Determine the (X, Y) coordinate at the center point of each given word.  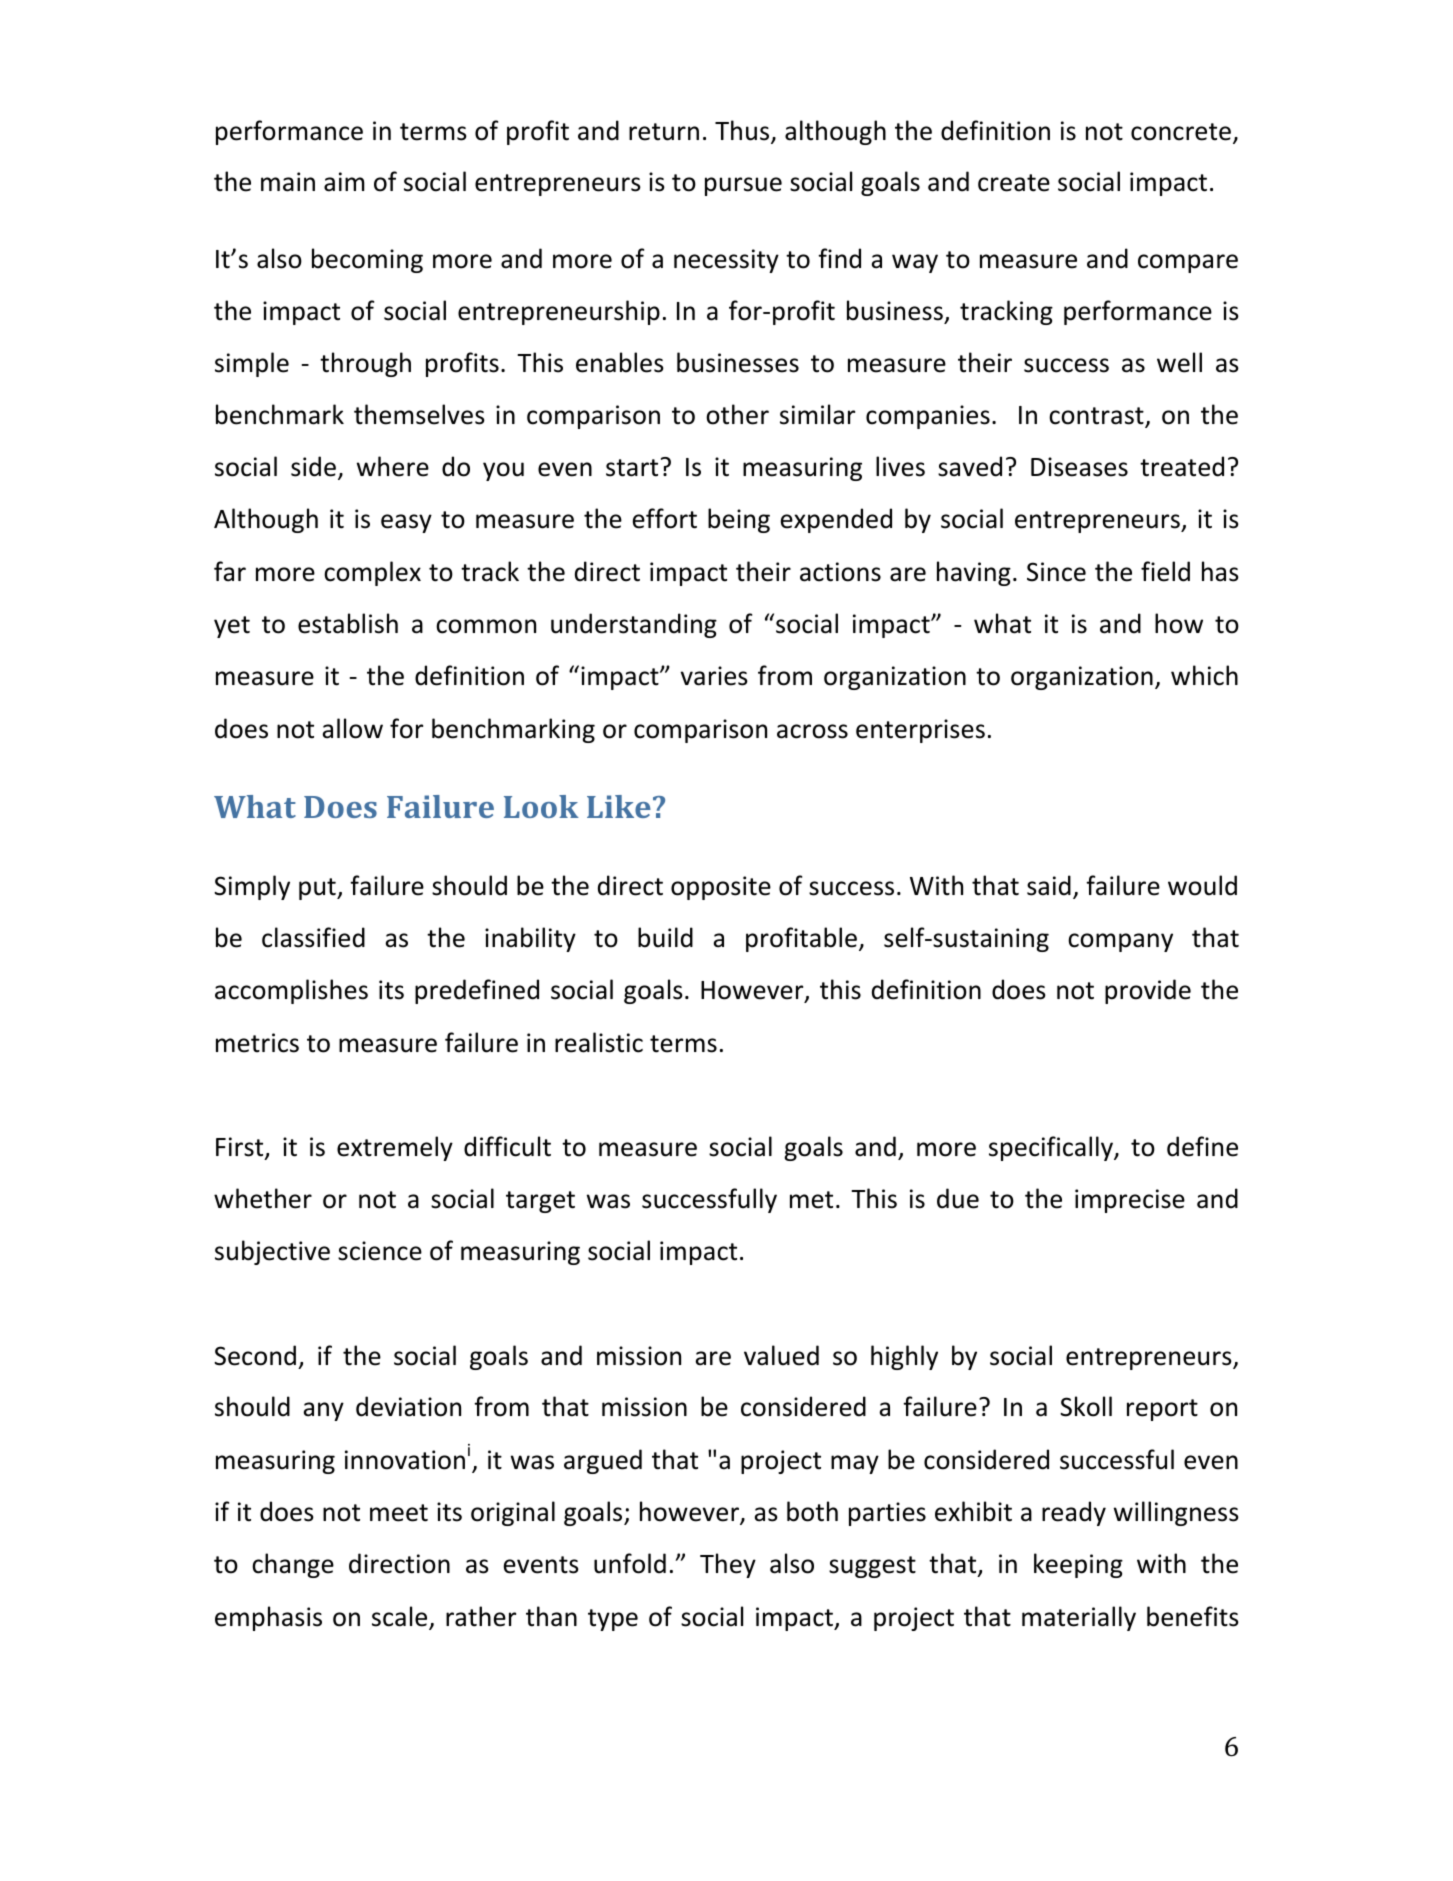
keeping (1078, 1565)
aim (344, 182)
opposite (721, 888)
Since (1056, 572)
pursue (743, 186)
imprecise (1130, 1201)
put (318, 889)
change (293, 1565)
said (1049, 885)
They (728, 1565)
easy (406, 523)
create (1014, 183)
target (540, 1202)
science (380, 1251)
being (739, 520)
